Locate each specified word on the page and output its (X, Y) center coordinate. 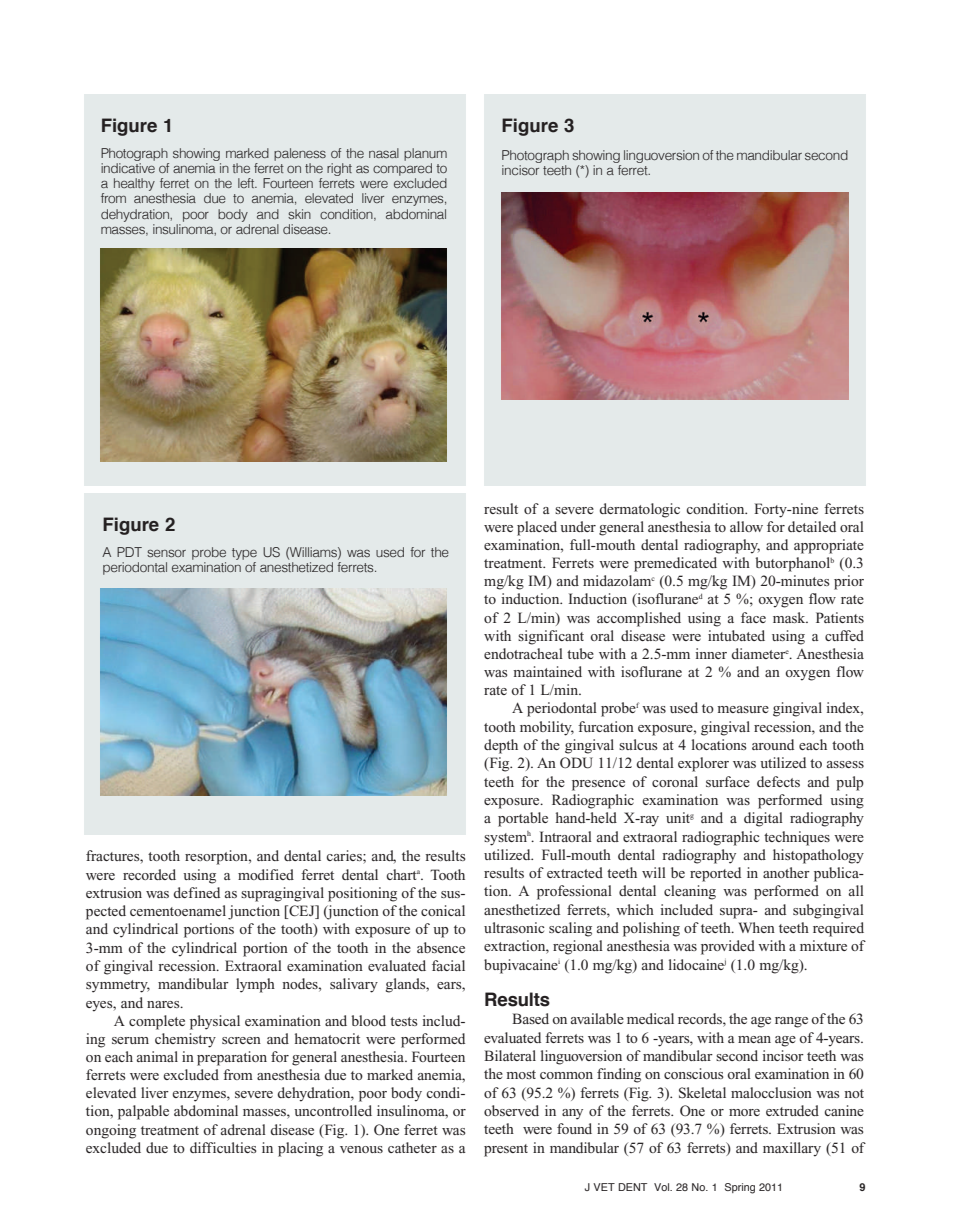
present (506, 1150)
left (247, 183)
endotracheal (523, 653)
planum (425, 156)
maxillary (792, 1149)
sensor (166, 553)
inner (711, 653)
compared (402, 171)
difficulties (223, 1147)
